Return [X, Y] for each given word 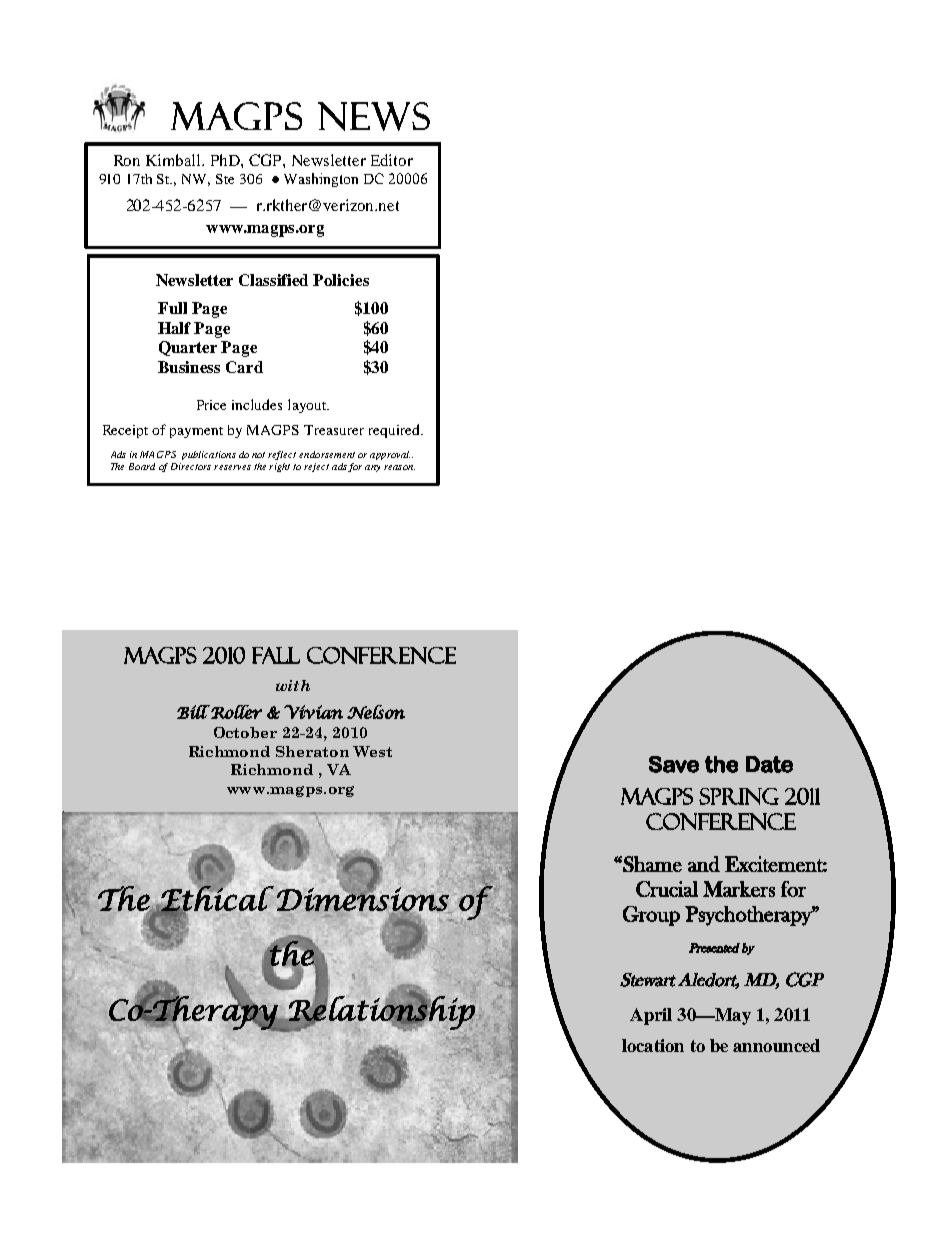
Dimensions [364, 899]
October [245, 732]
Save [674, 764]
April [651, 1016]
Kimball [175, 160]
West [372, 751]
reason [399, 467]
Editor [392, 160]
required [395, 431]
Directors [191, 466]
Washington [321, 180]
